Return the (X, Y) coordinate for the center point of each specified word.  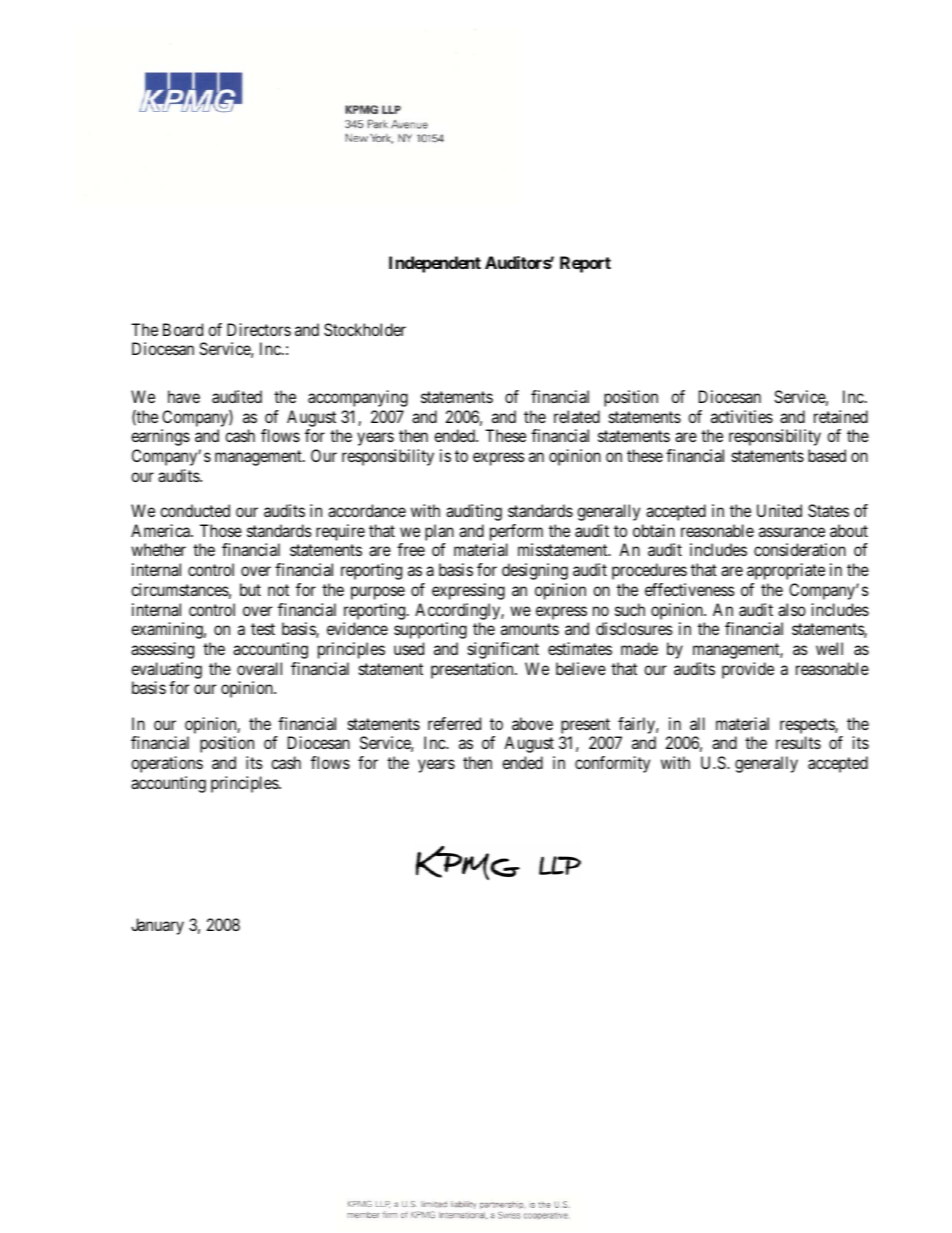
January (157, 926)
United (779, 510)
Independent (435, 264)
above (532, 723)
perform (516, 532)
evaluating (166, 670)
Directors (259, 329)
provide (748, 670)
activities (742, 416)
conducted (195, 510)
